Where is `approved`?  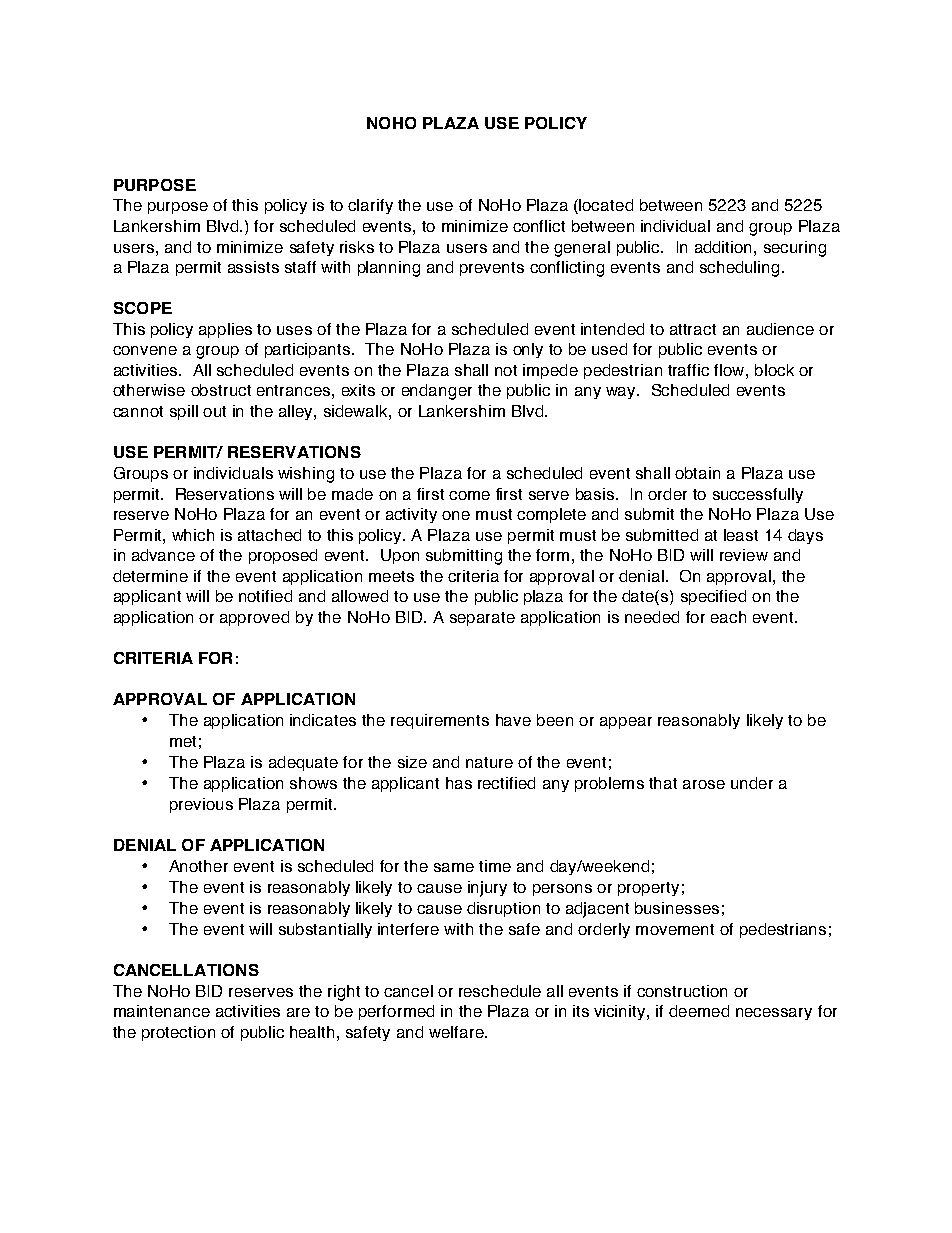
approved is located at coordinates (254, 618).
